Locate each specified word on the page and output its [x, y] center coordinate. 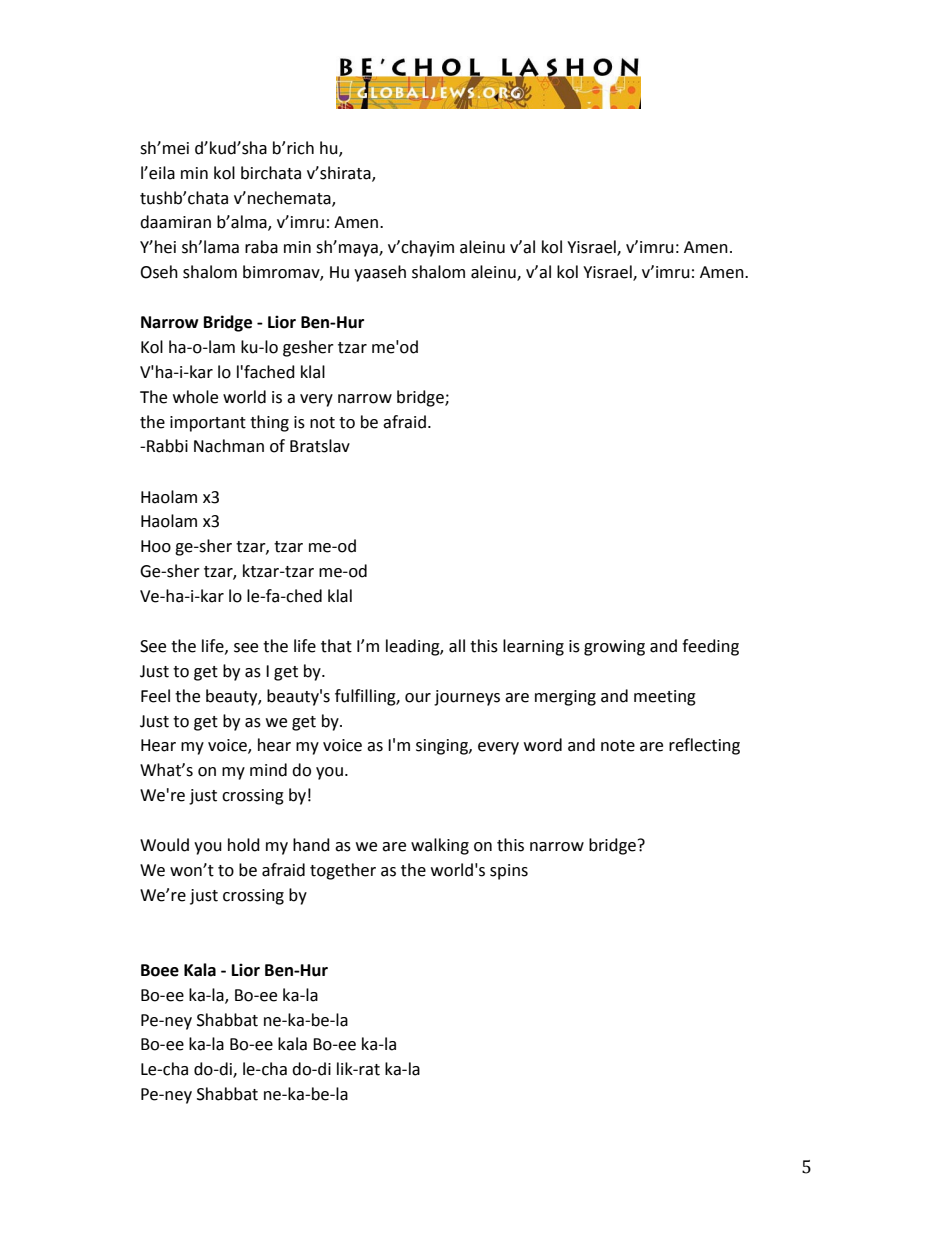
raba [261, 247]
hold [244, 845]
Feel [155, 696]
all [457, 646]
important [208, 424]
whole [195, 397]
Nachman [229, 446]
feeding [710, 647]
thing [269, 423]
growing [614, 648]
